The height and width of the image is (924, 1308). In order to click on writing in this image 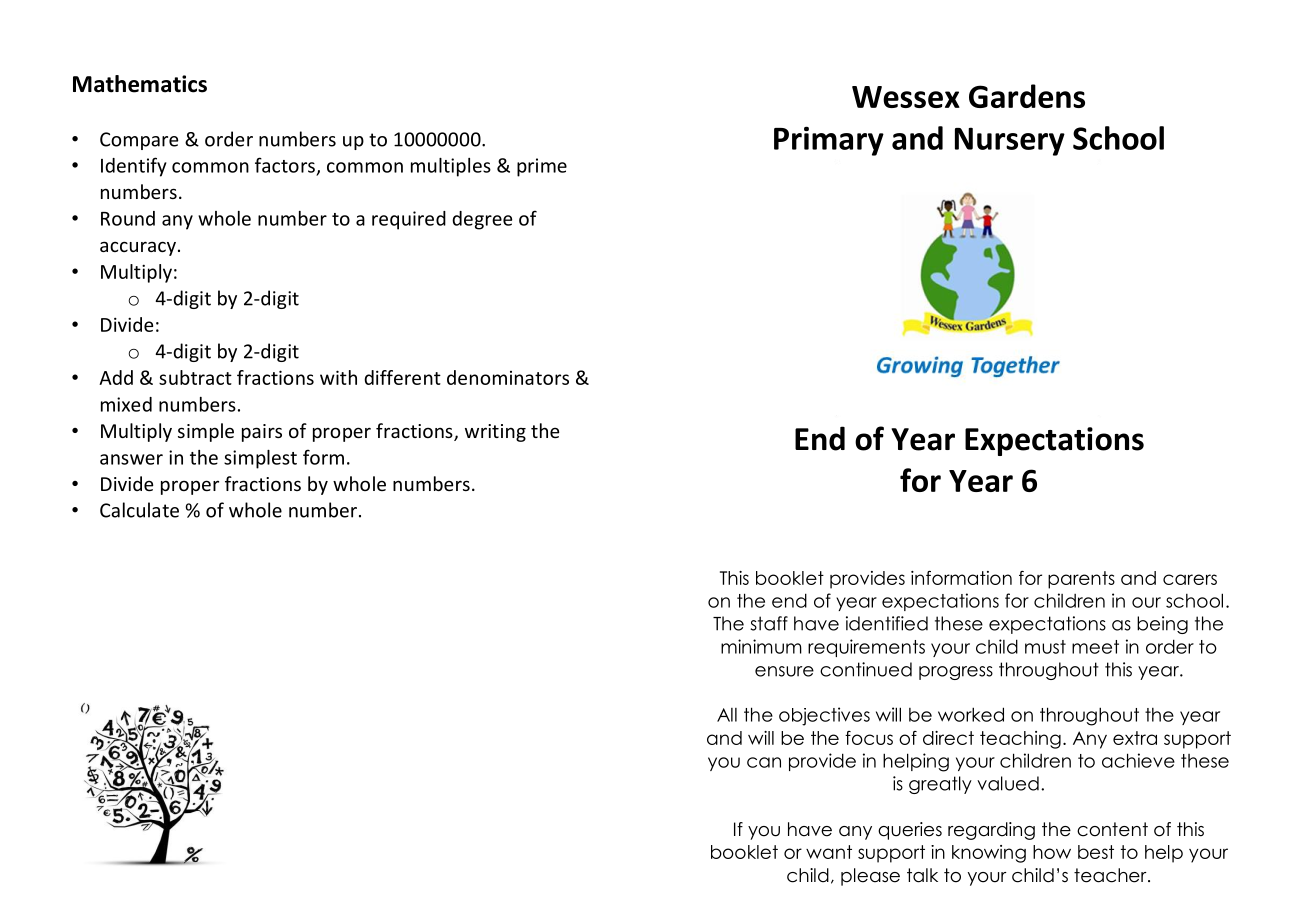, I will do `click(495, 433)`.
